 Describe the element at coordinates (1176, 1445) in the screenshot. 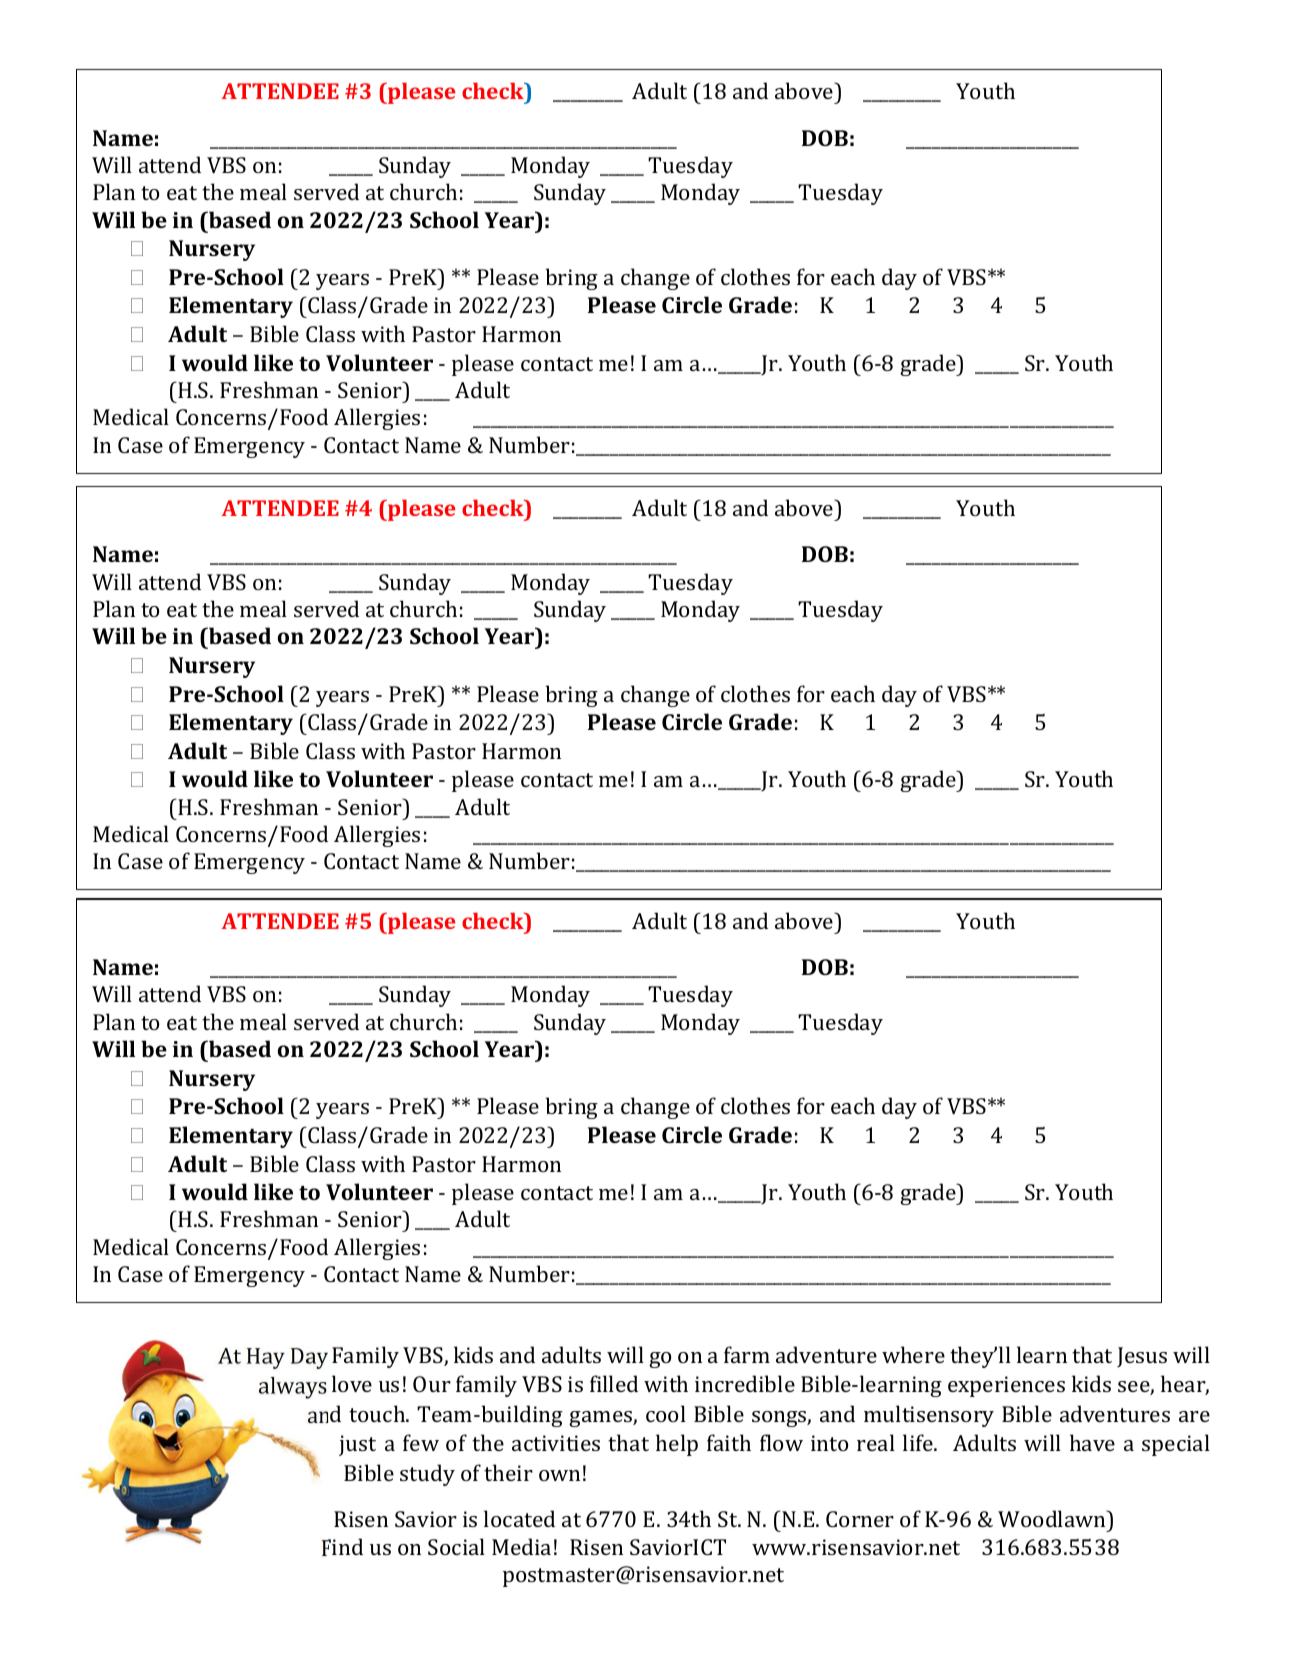

I see `special` at that location.
